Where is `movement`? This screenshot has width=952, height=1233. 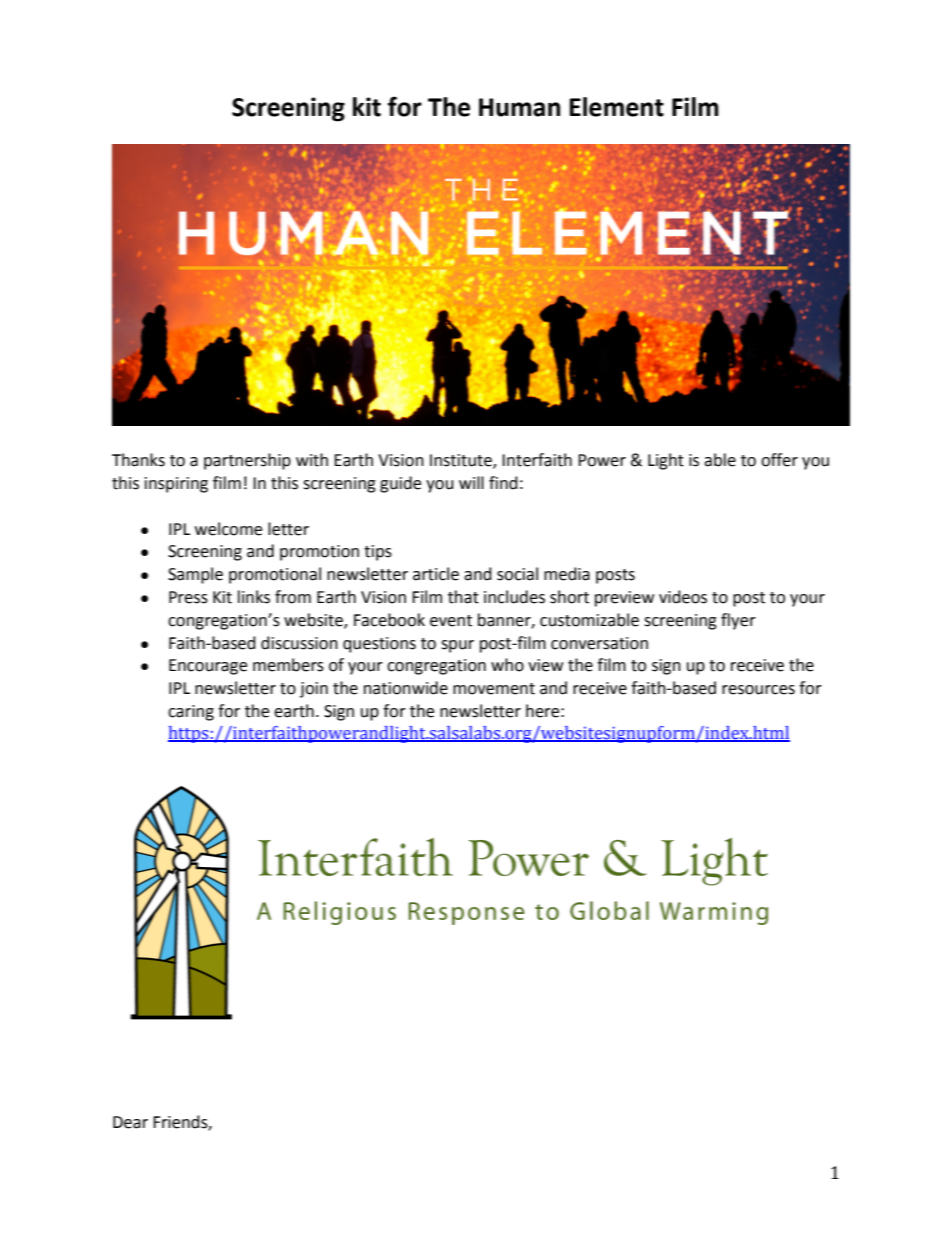 movement is located at coordinates (494, 689).
